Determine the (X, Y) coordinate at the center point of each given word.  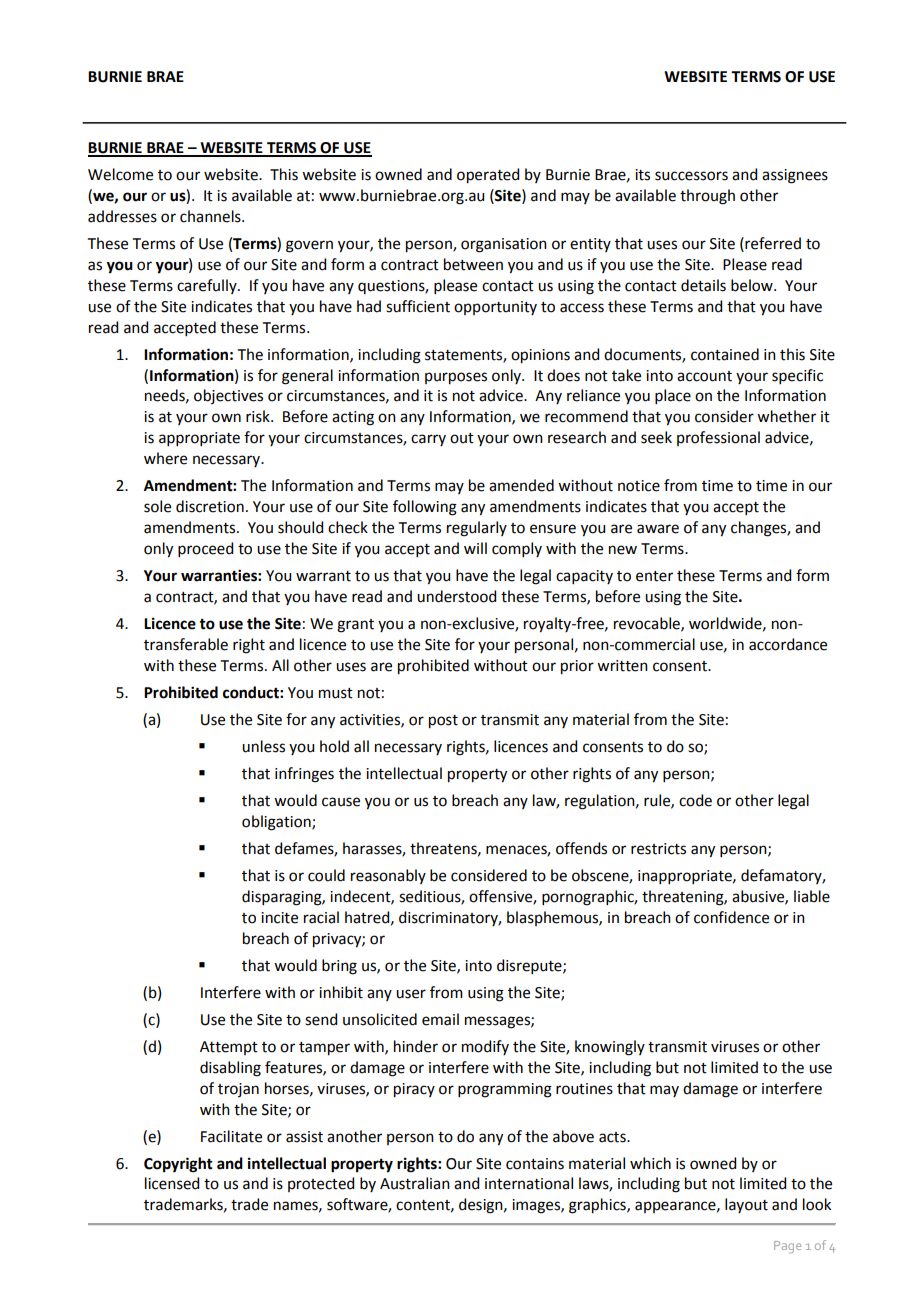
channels (211, 216)
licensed (172, 1183)
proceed (205, 549)
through (707, 197)
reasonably (388, 876)
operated (488, 176)
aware (658, 529)
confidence (731, 917)
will (475, 548)
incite (279, 918)
